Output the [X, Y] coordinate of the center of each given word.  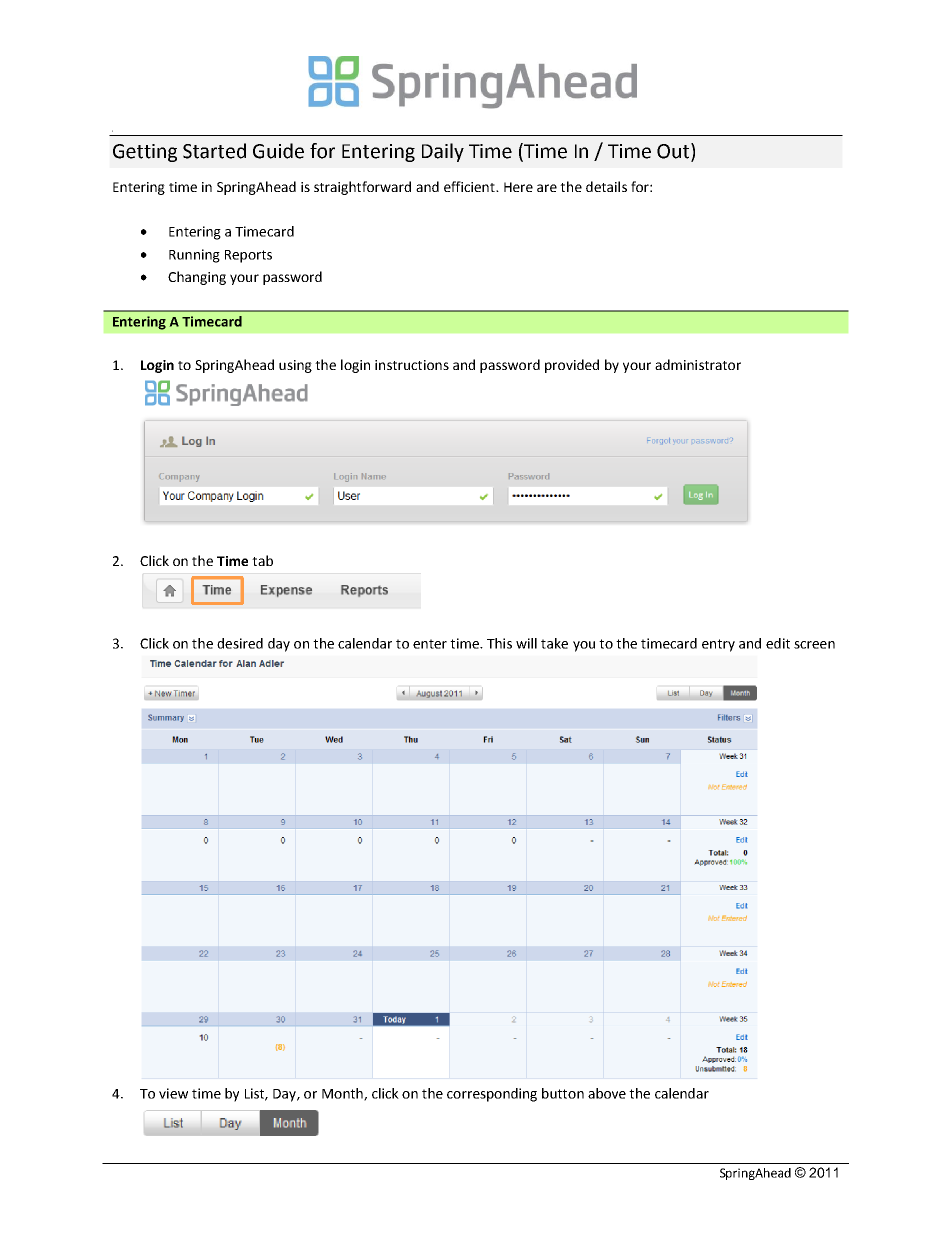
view [173, 1093]
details [606, 186]
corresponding [492, 1095]
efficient [470, 186]
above [607, 1093]
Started [214, 151]
